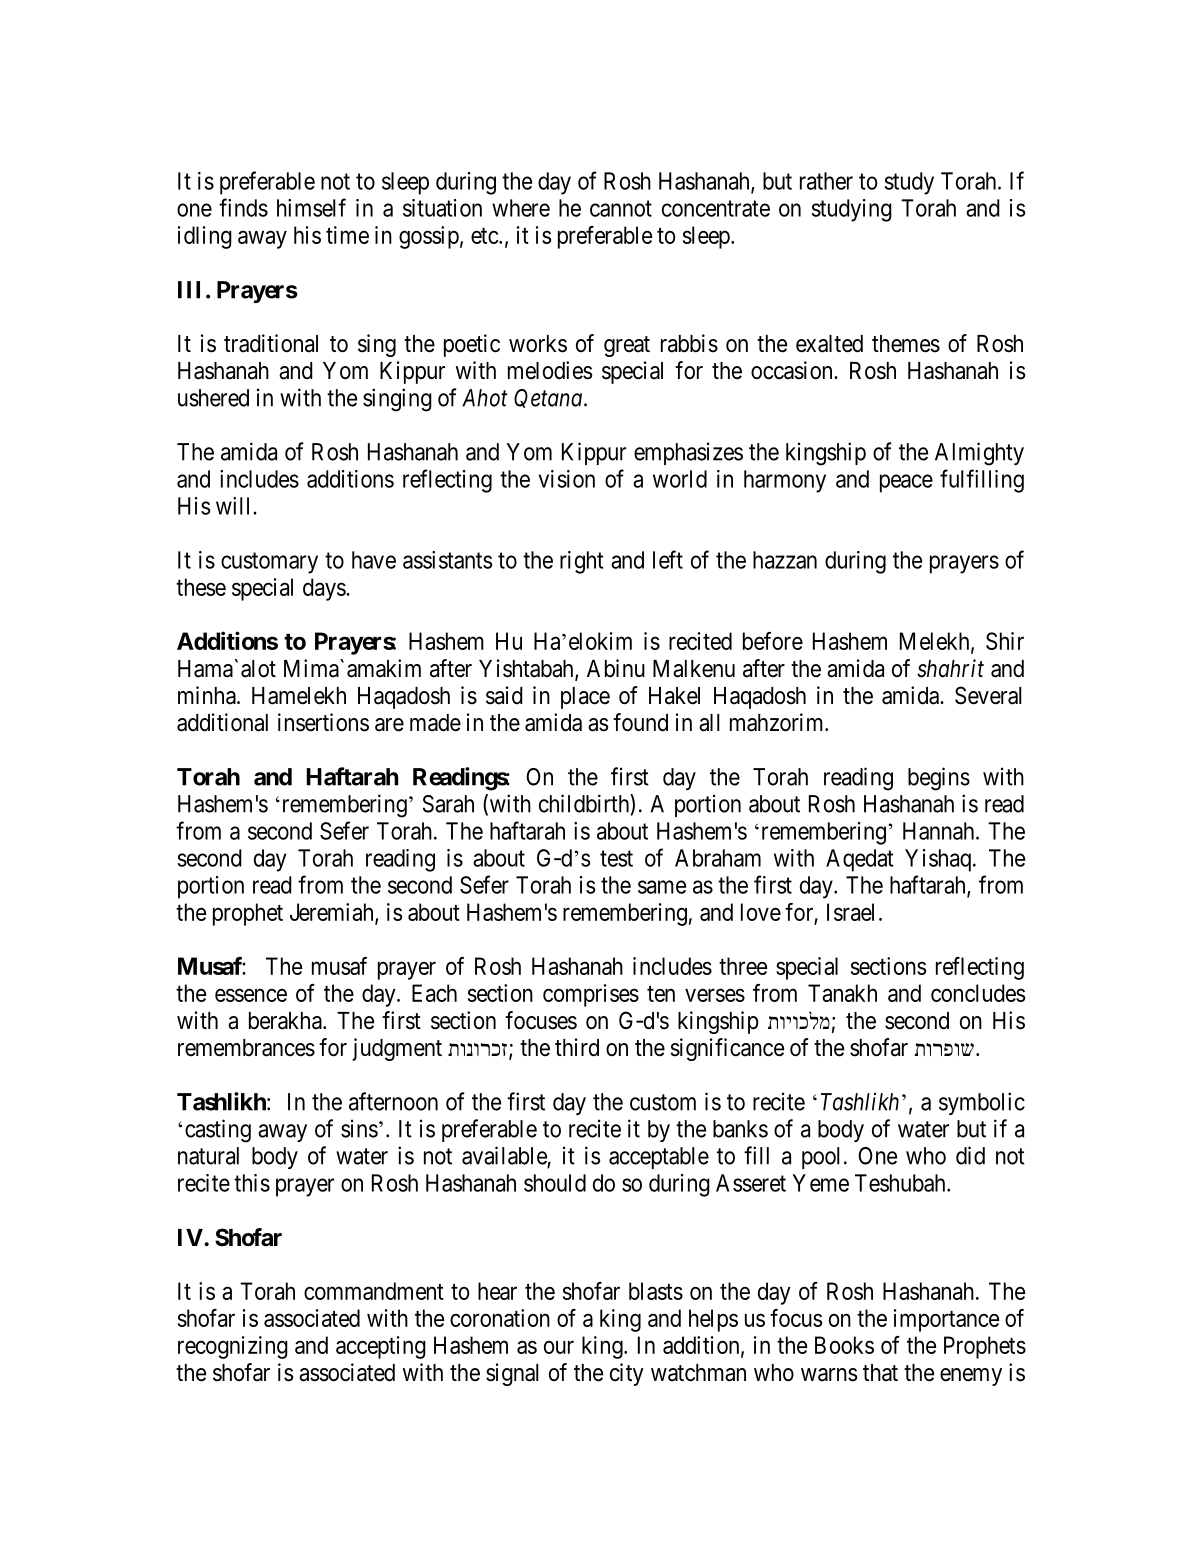 This page has width=1201, height=1554. What do you see at coordinates (311, 207) in the page?
I see `himself` at bounding box center [311, 207].
